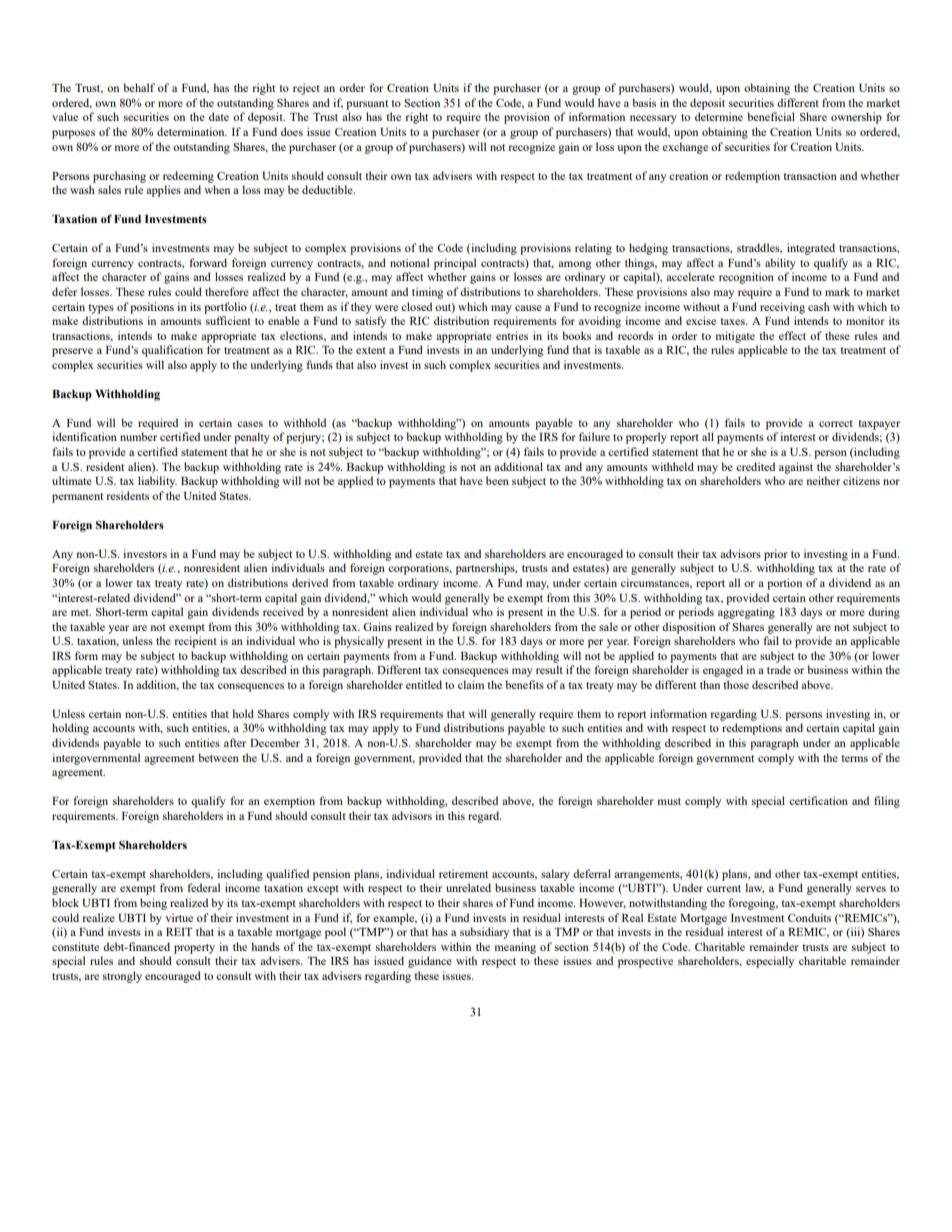 The image size is (952, 1232). Describe the element at coordinates (836, 423) in the screenshot. I see `correct` at that location.
